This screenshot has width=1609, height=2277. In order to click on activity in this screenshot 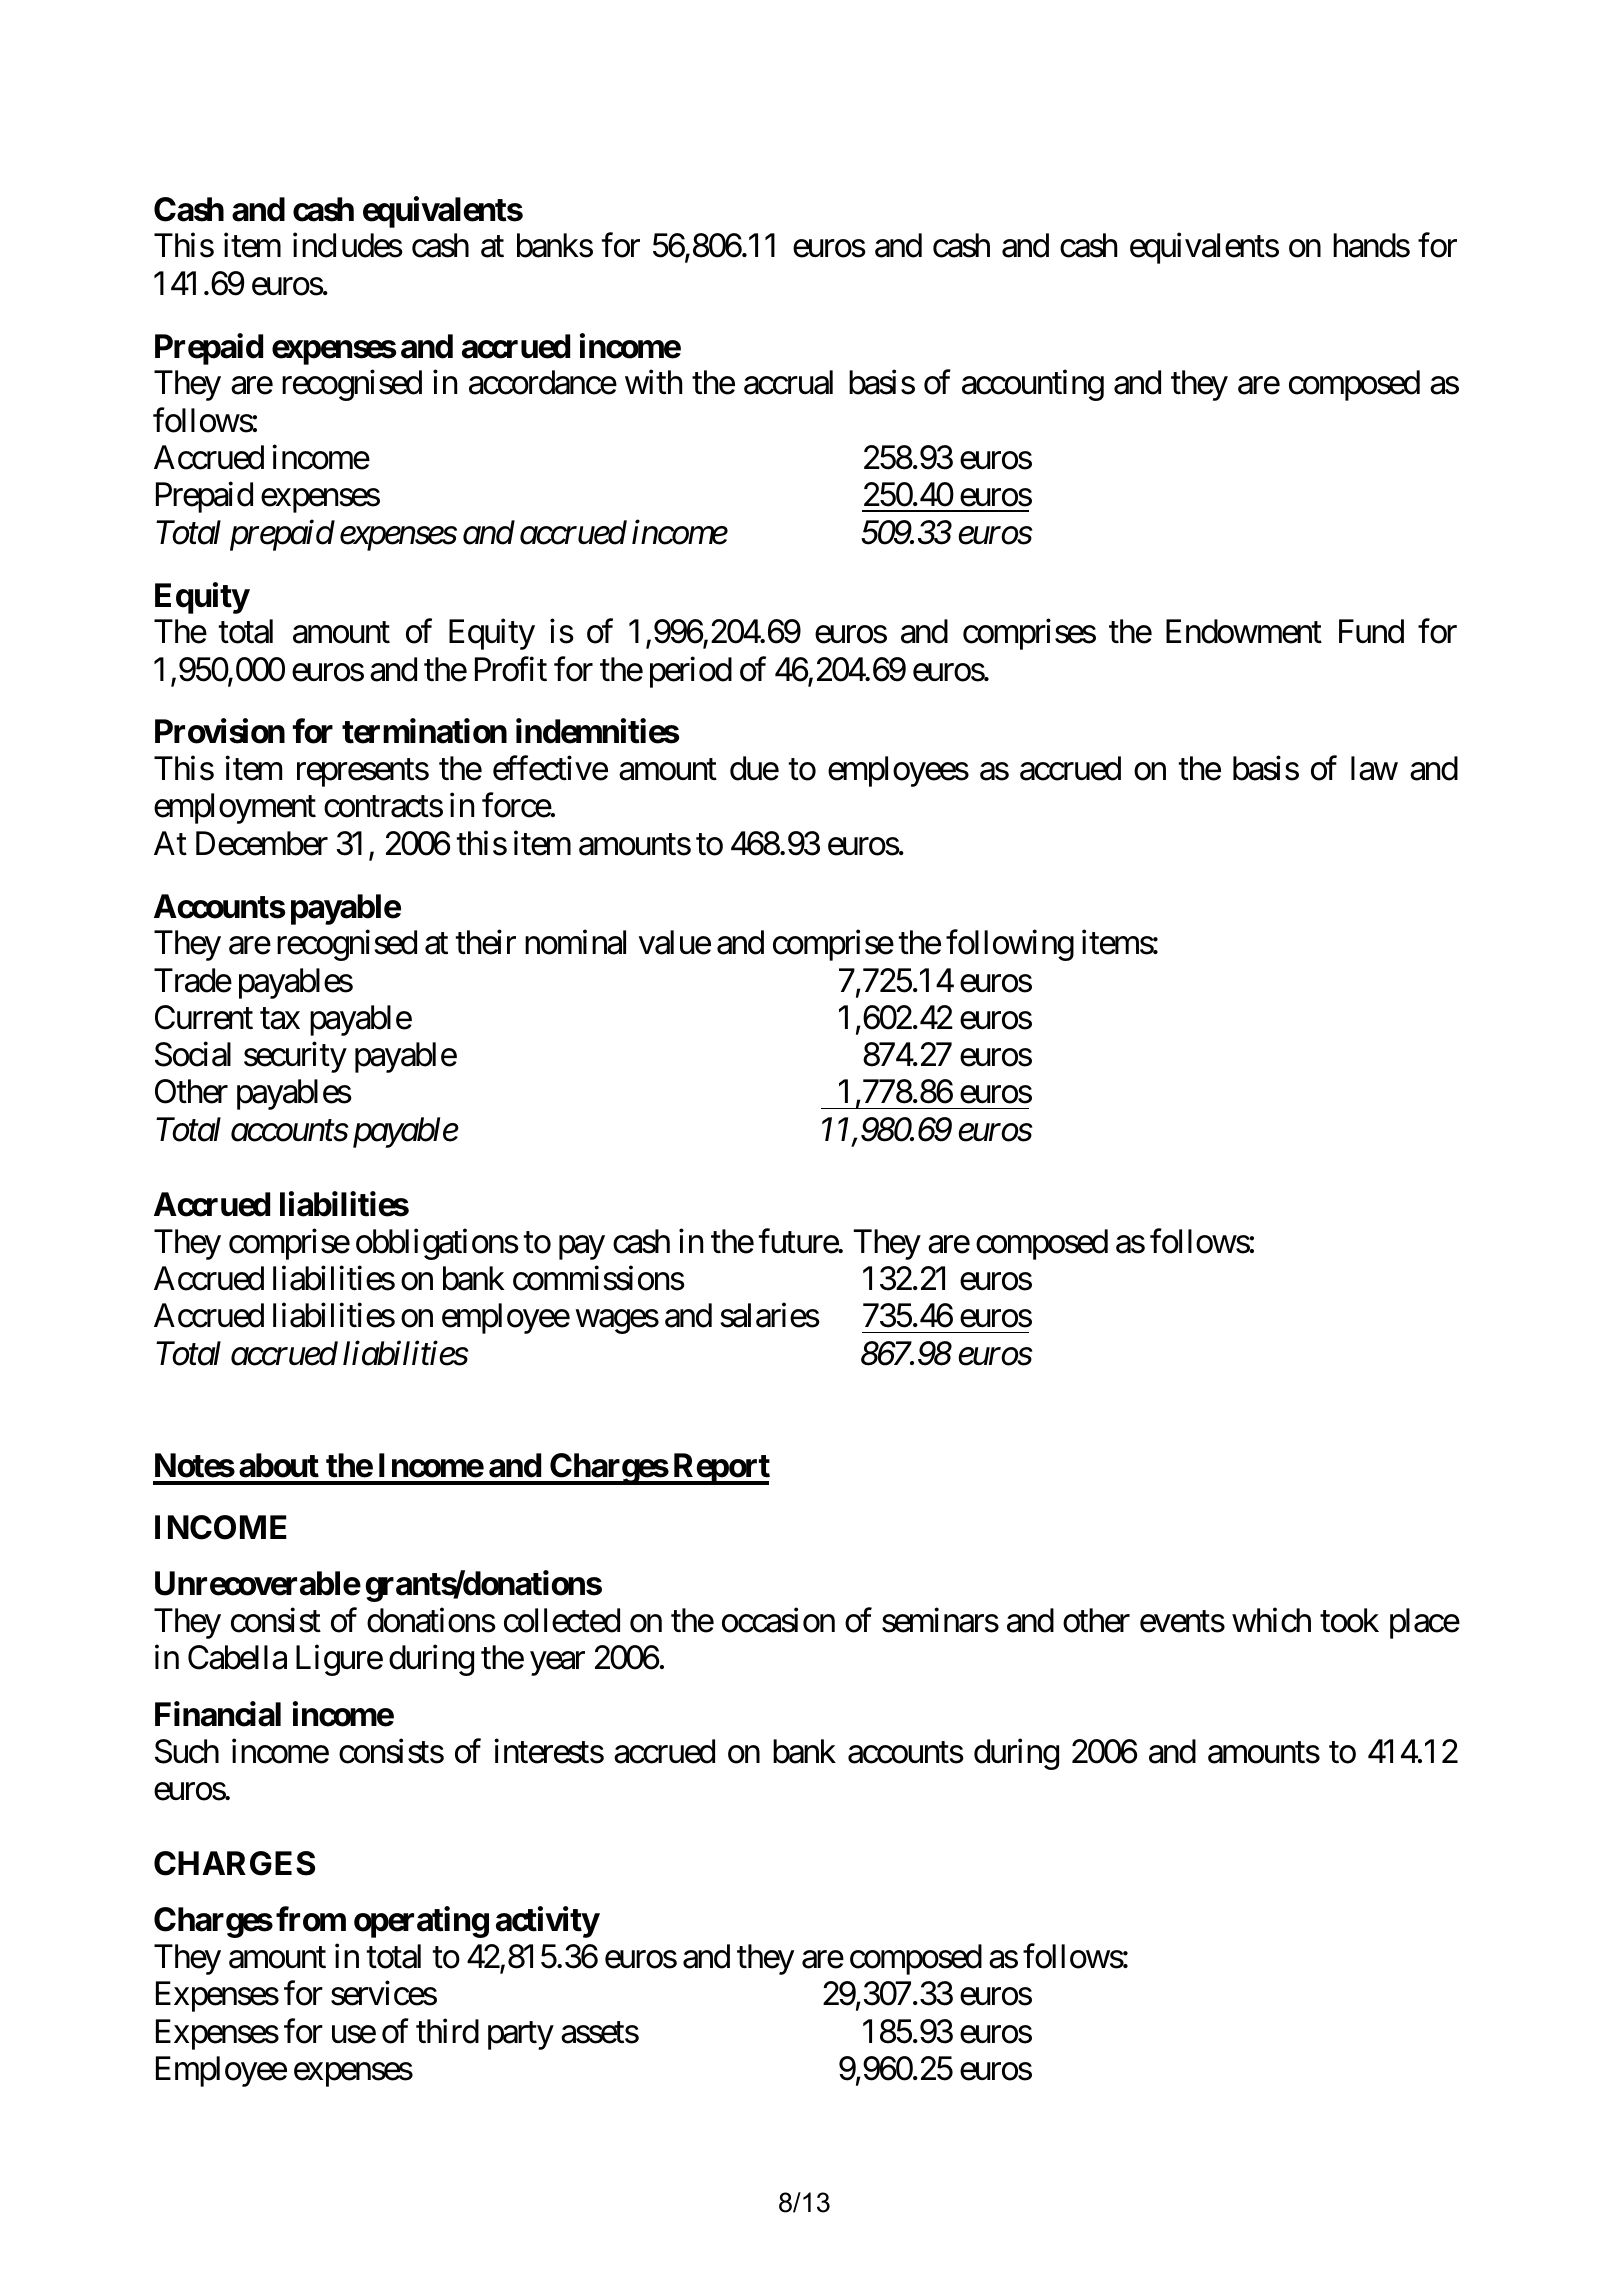, I will do `click(547, 1922)`.
